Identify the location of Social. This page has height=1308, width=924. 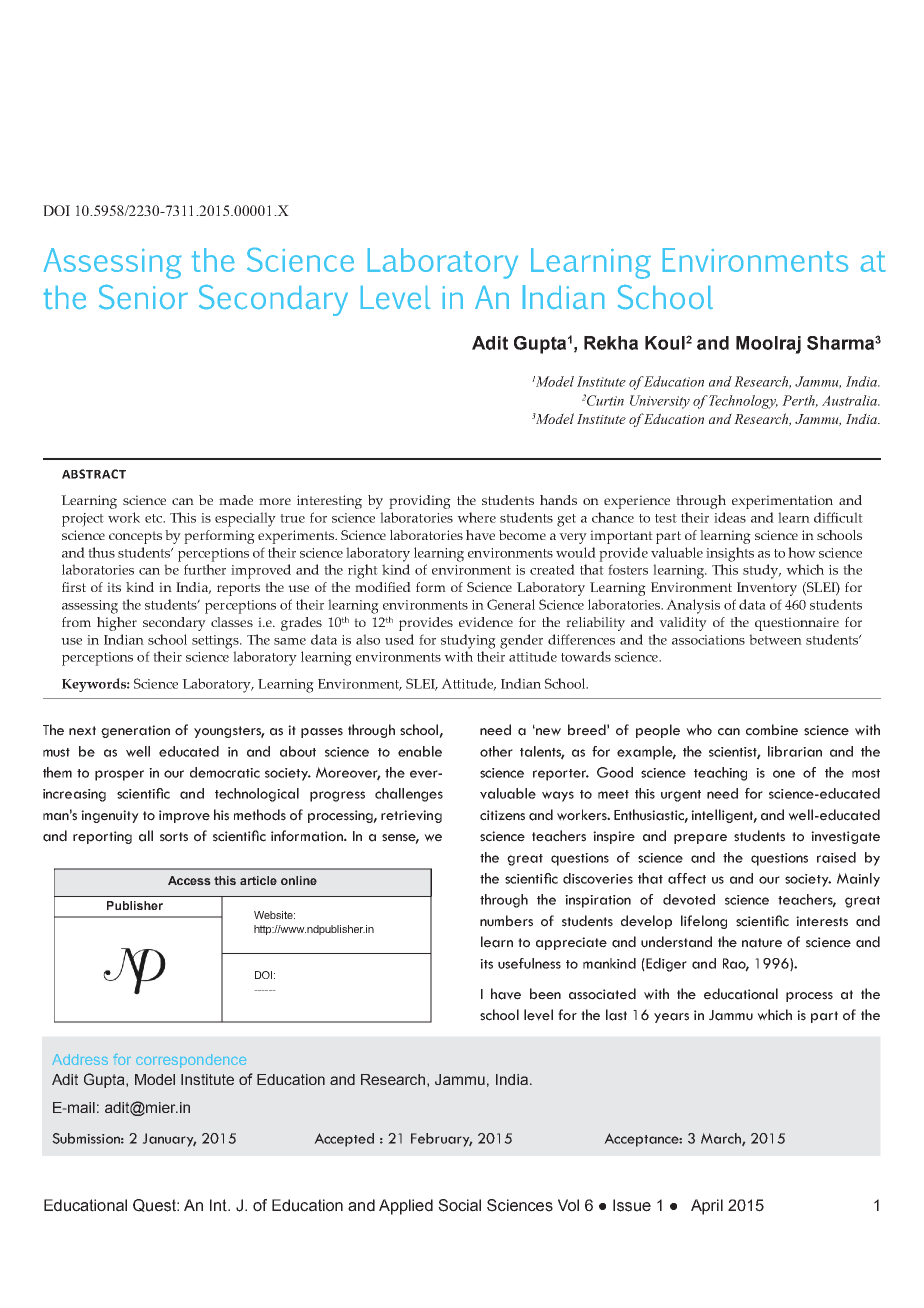
(459, 1205).
